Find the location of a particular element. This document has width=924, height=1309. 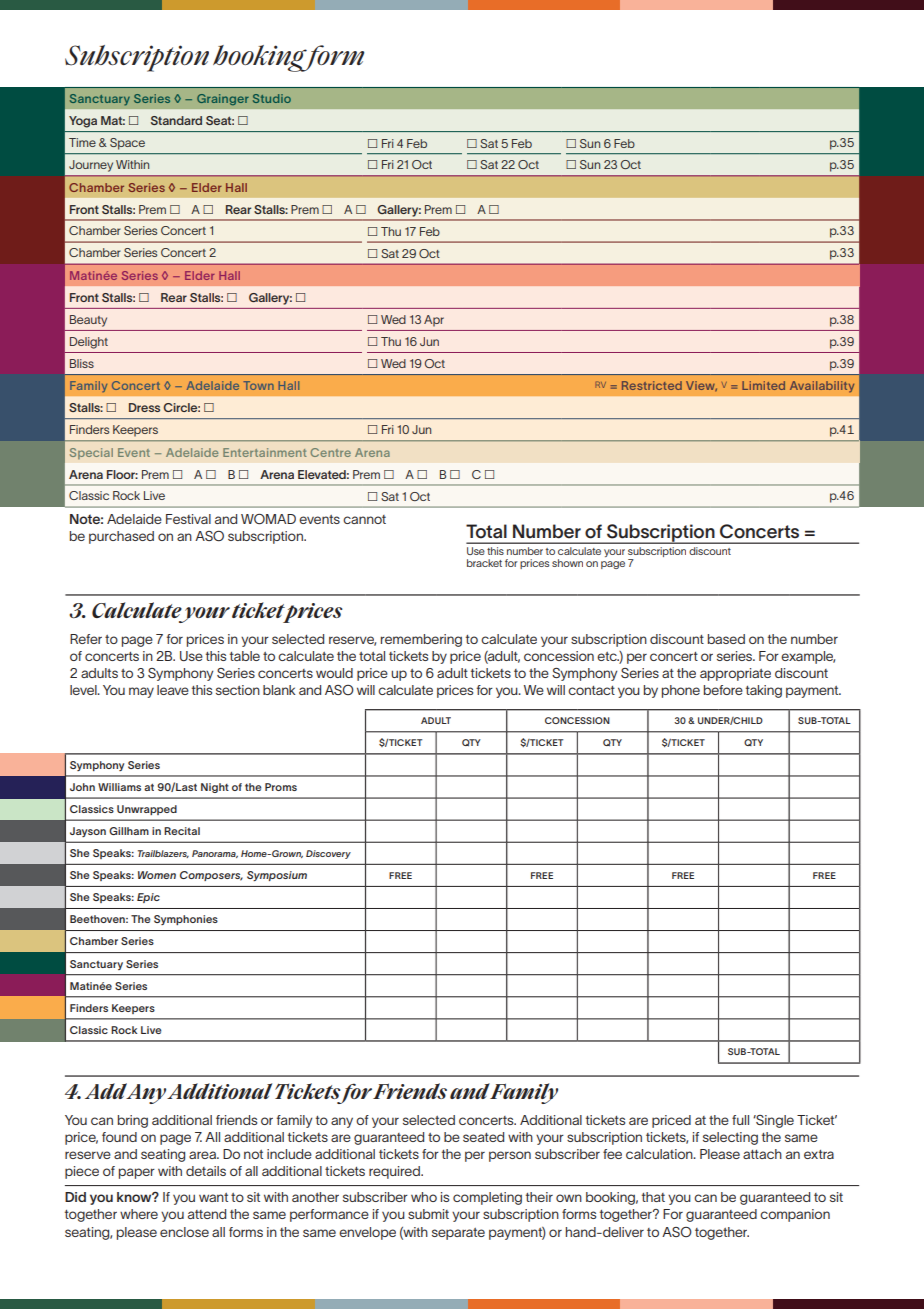

Standard is located at coordinates (176, 120).
